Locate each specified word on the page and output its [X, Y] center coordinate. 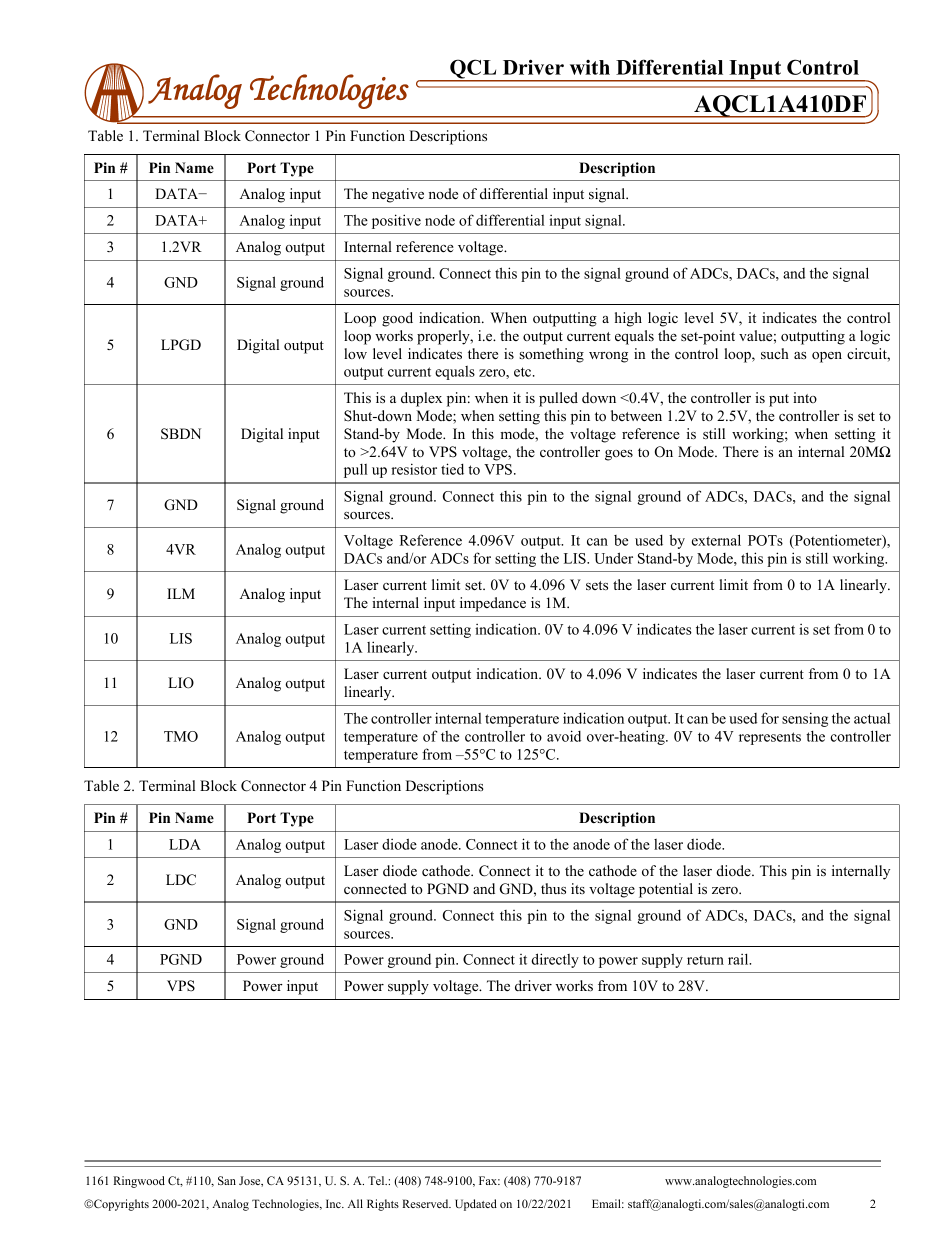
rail [739, 959]
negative [398, 195]
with [590, 67]
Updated [476, 1205]
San [227, 1180]
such [775, 353]
